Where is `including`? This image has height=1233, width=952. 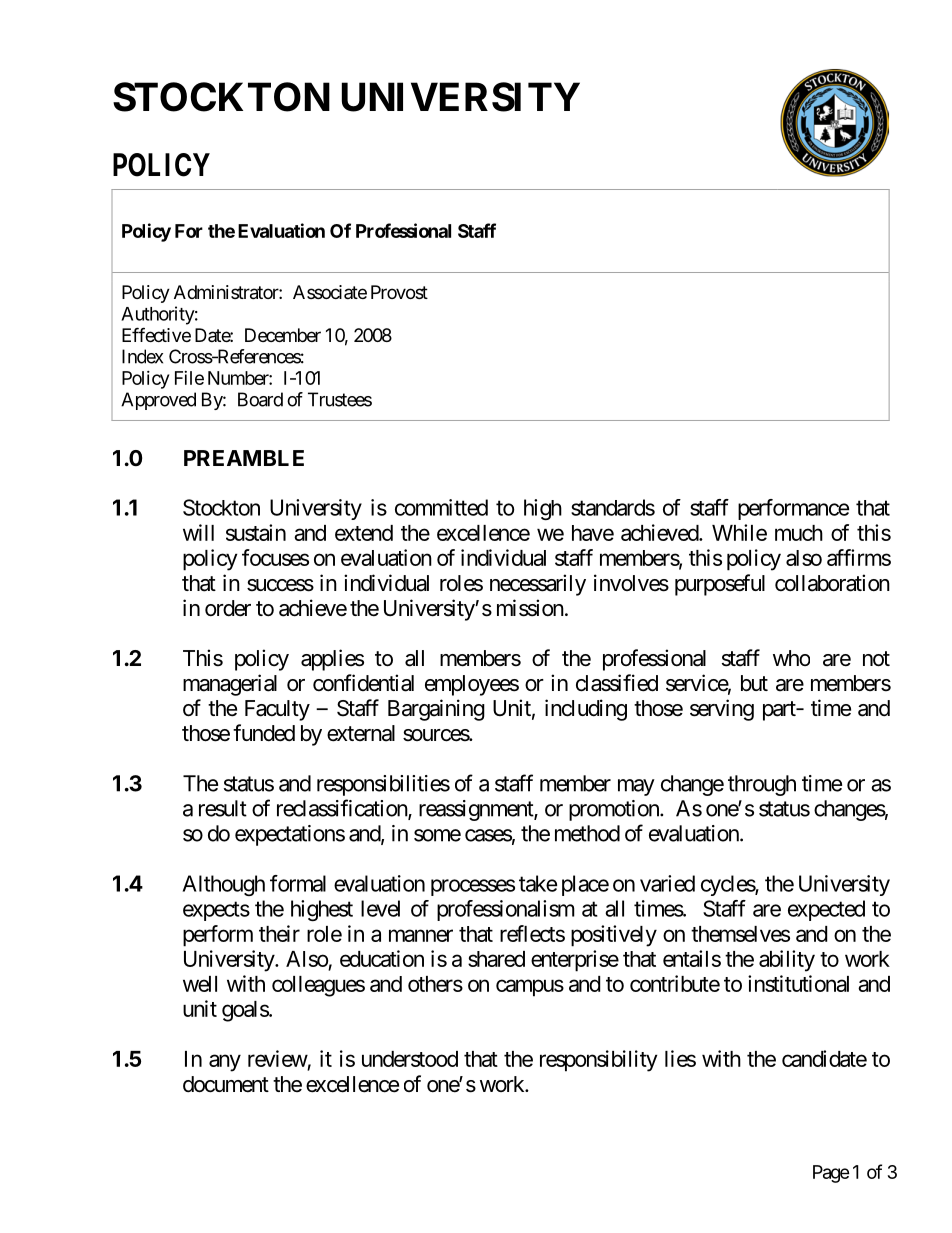 including is located at coordinates (586, 710).
